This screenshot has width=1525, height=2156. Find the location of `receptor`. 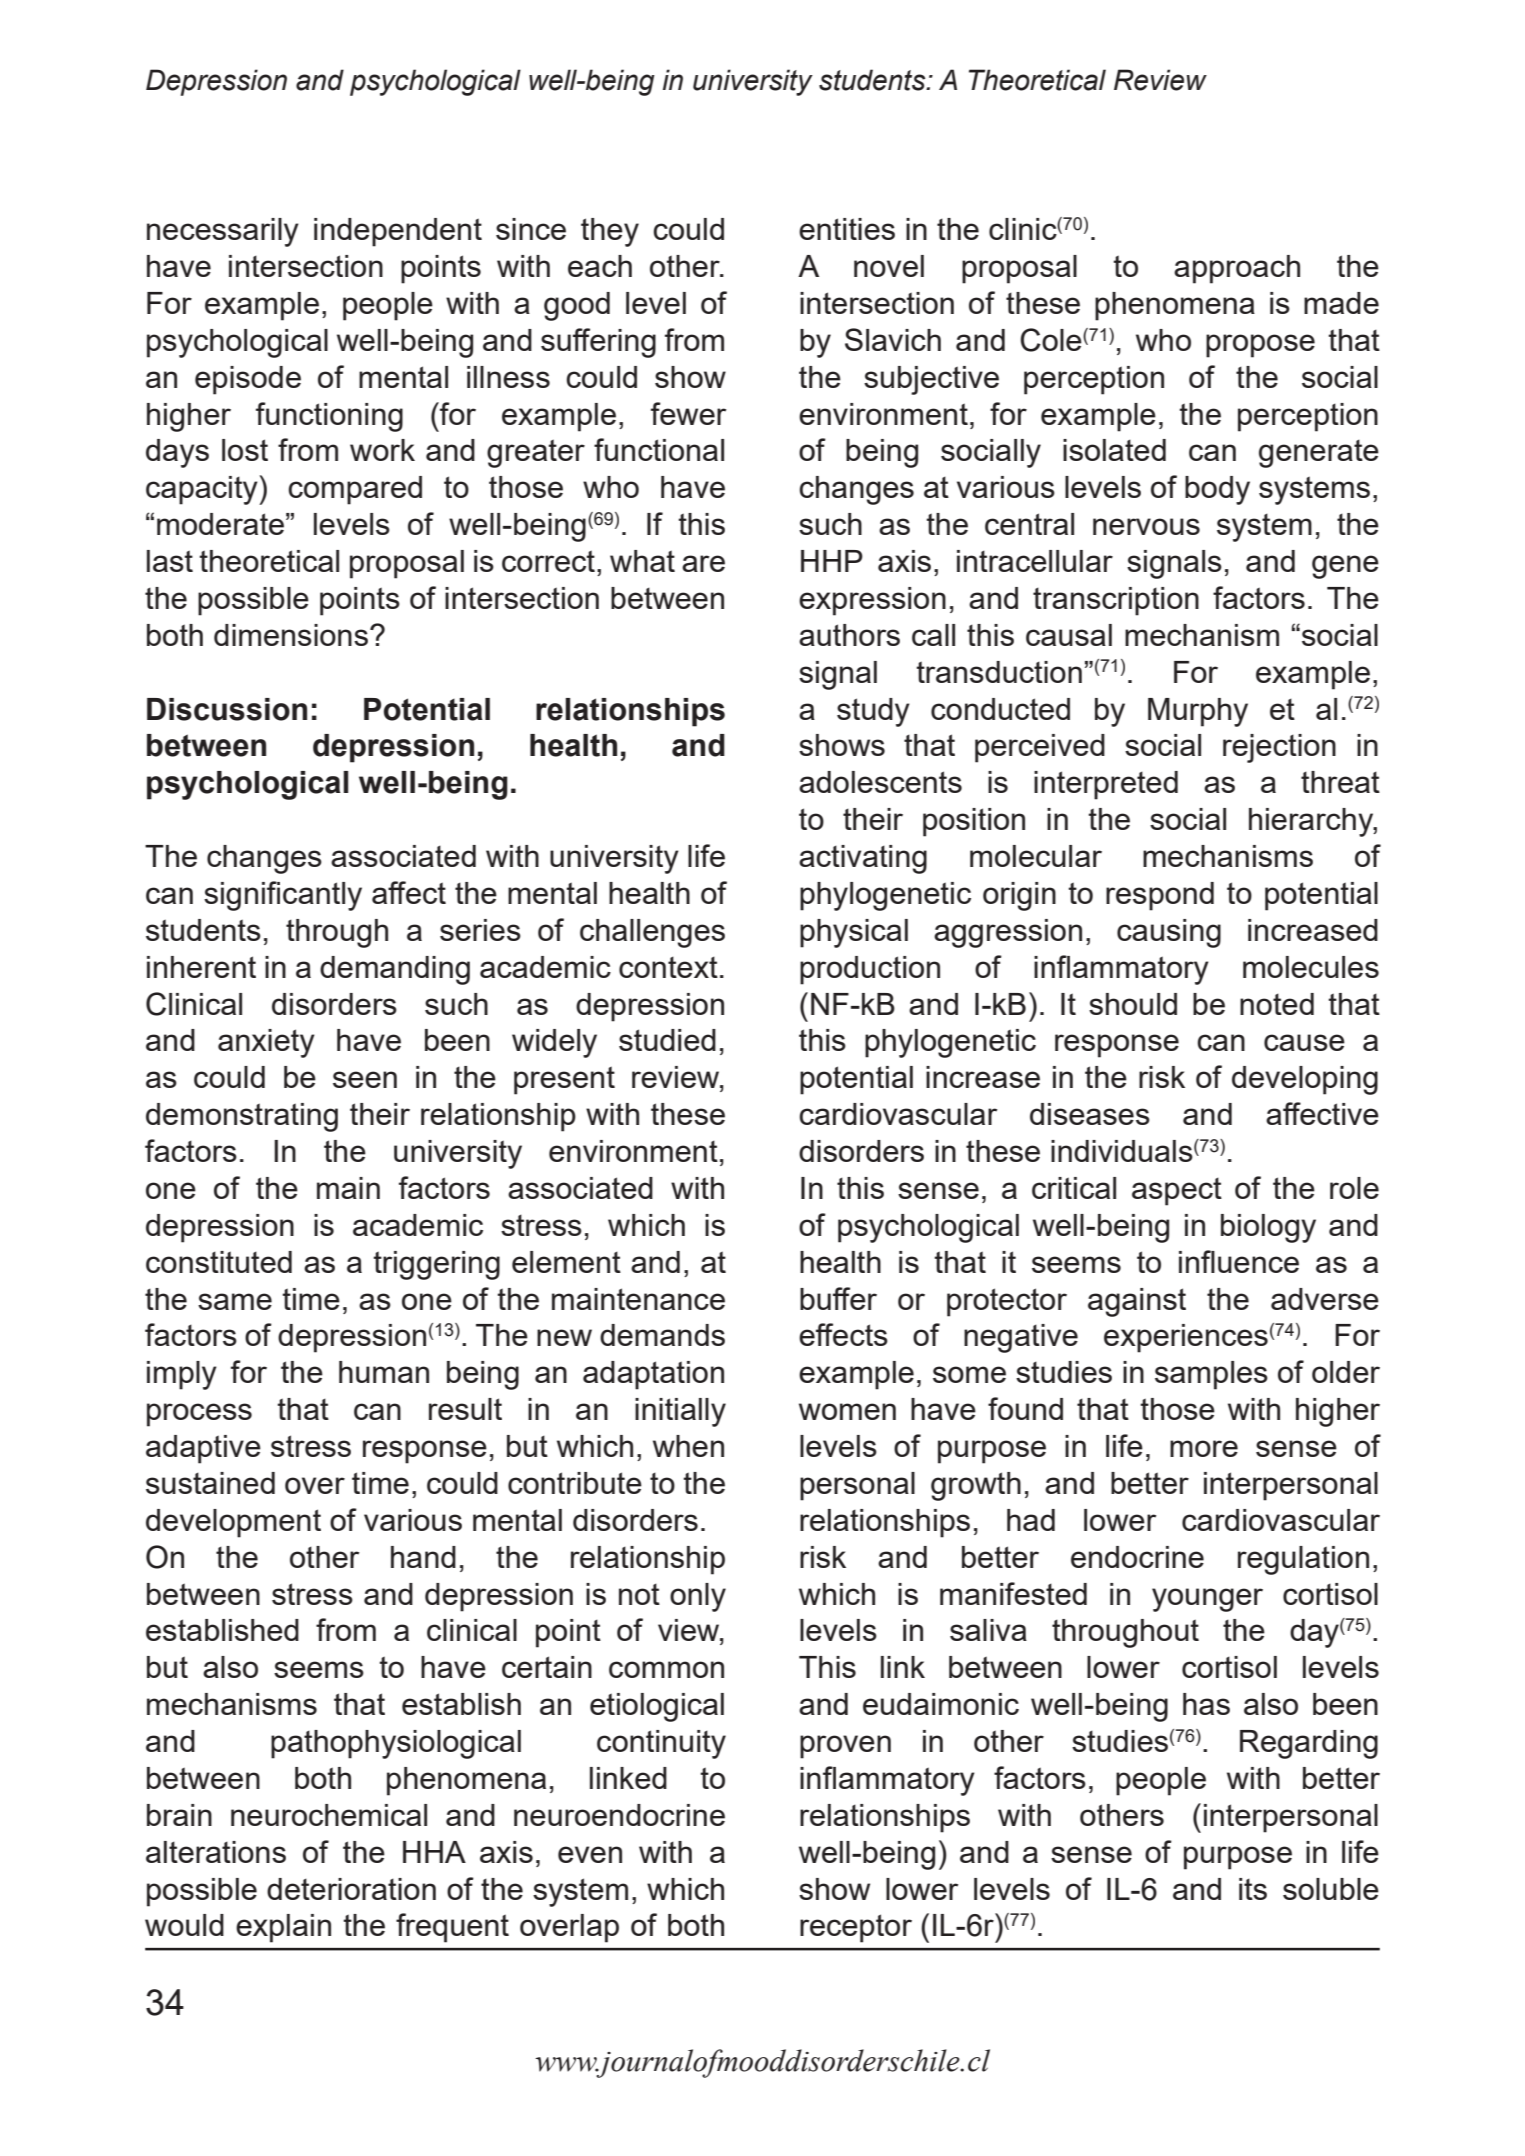

receptor is located at coordinates (856, 1928).
